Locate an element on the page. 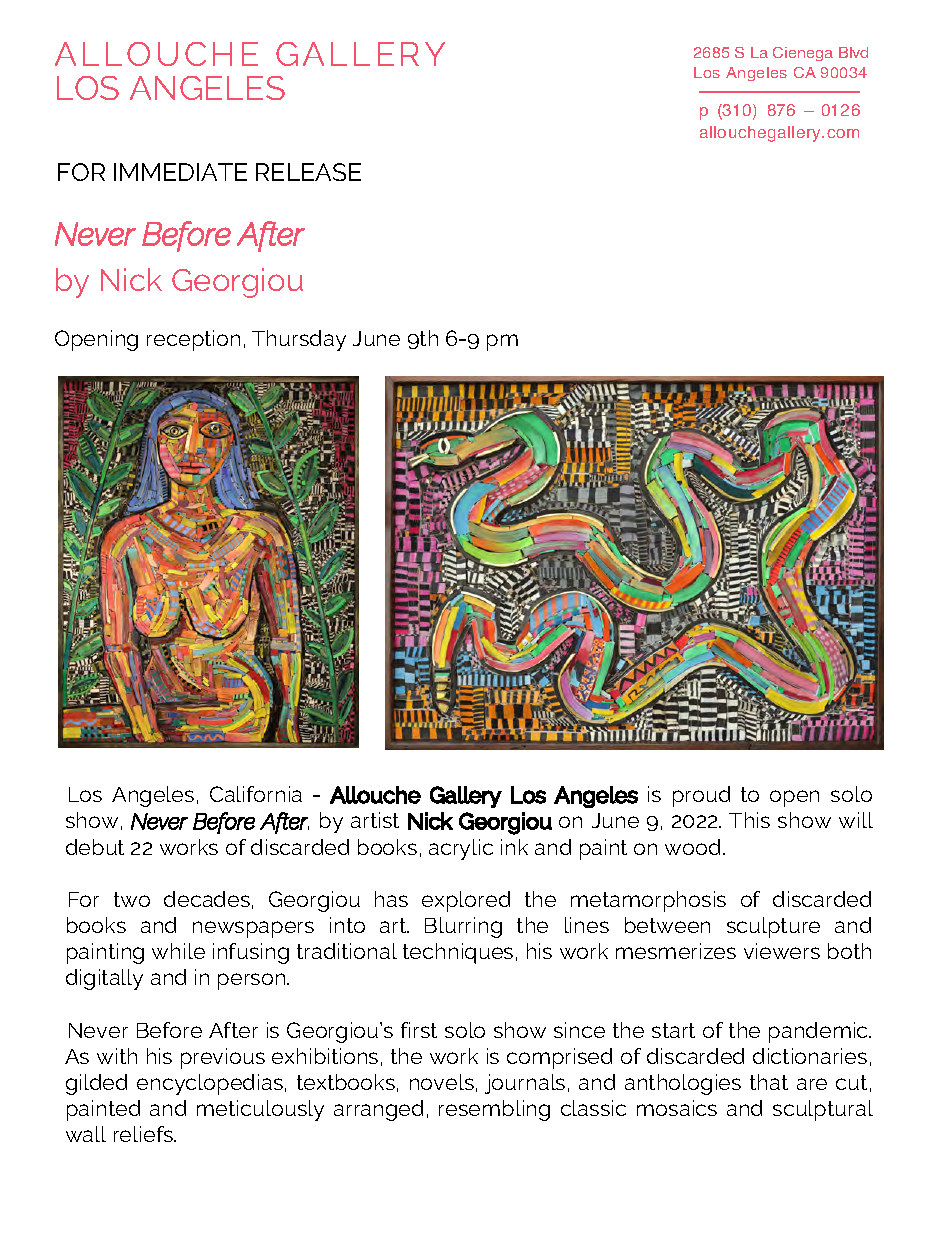 Image resolution: width=952 pixels, height=1233 pixels. proud is located at coordinates (701, 796).
